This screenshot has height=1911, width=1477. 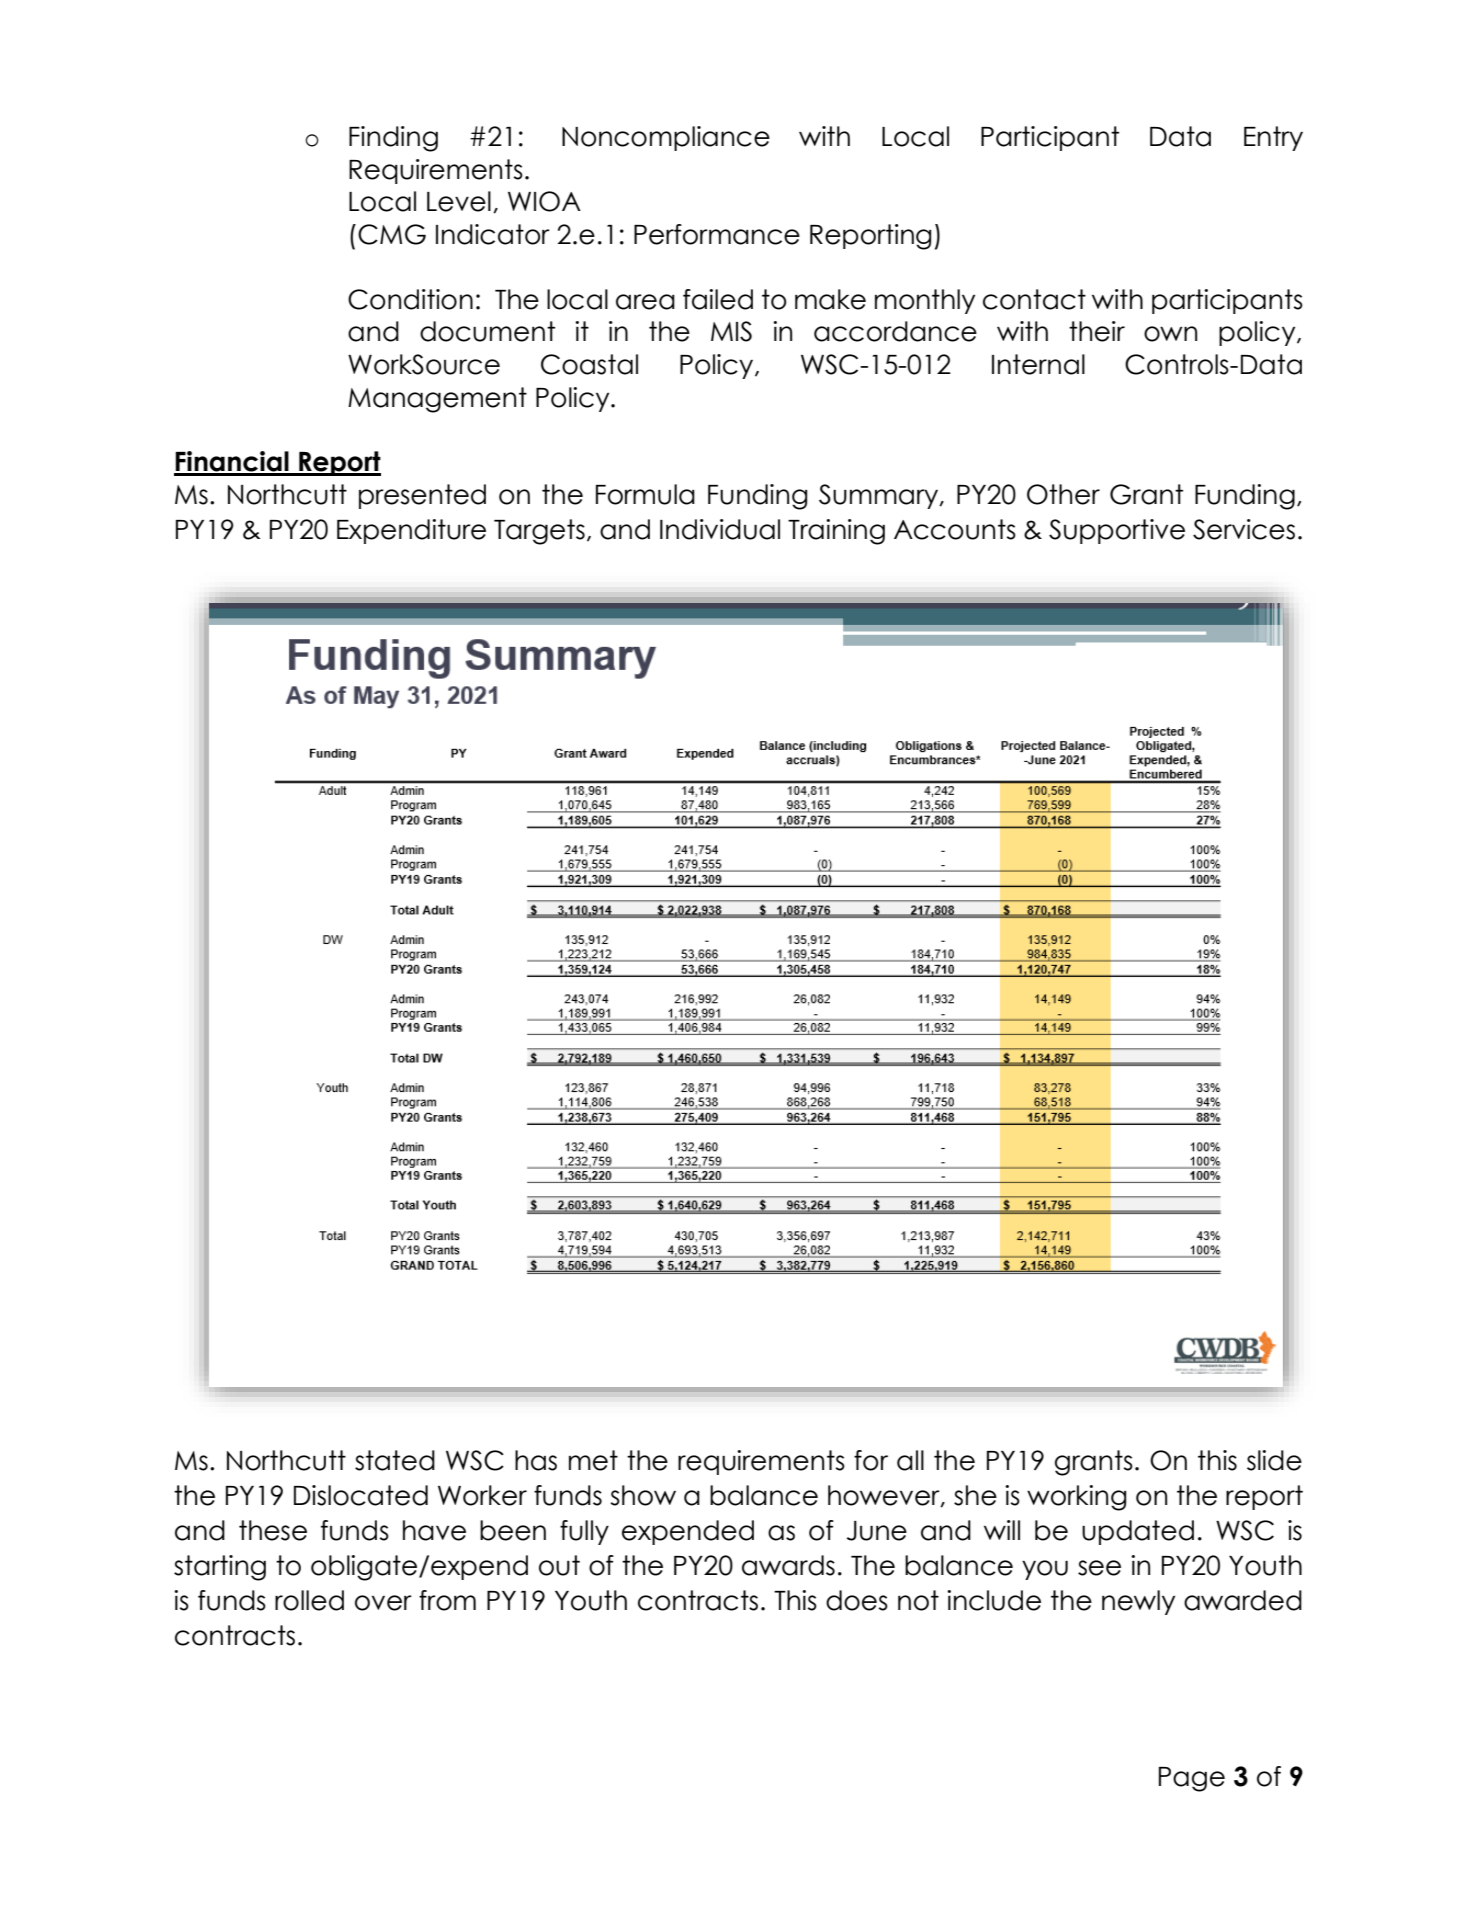 What do you see at coordinates (1274, 1460) in the screenshot?
I see `slide` at bounding box center [1274, 1460].
